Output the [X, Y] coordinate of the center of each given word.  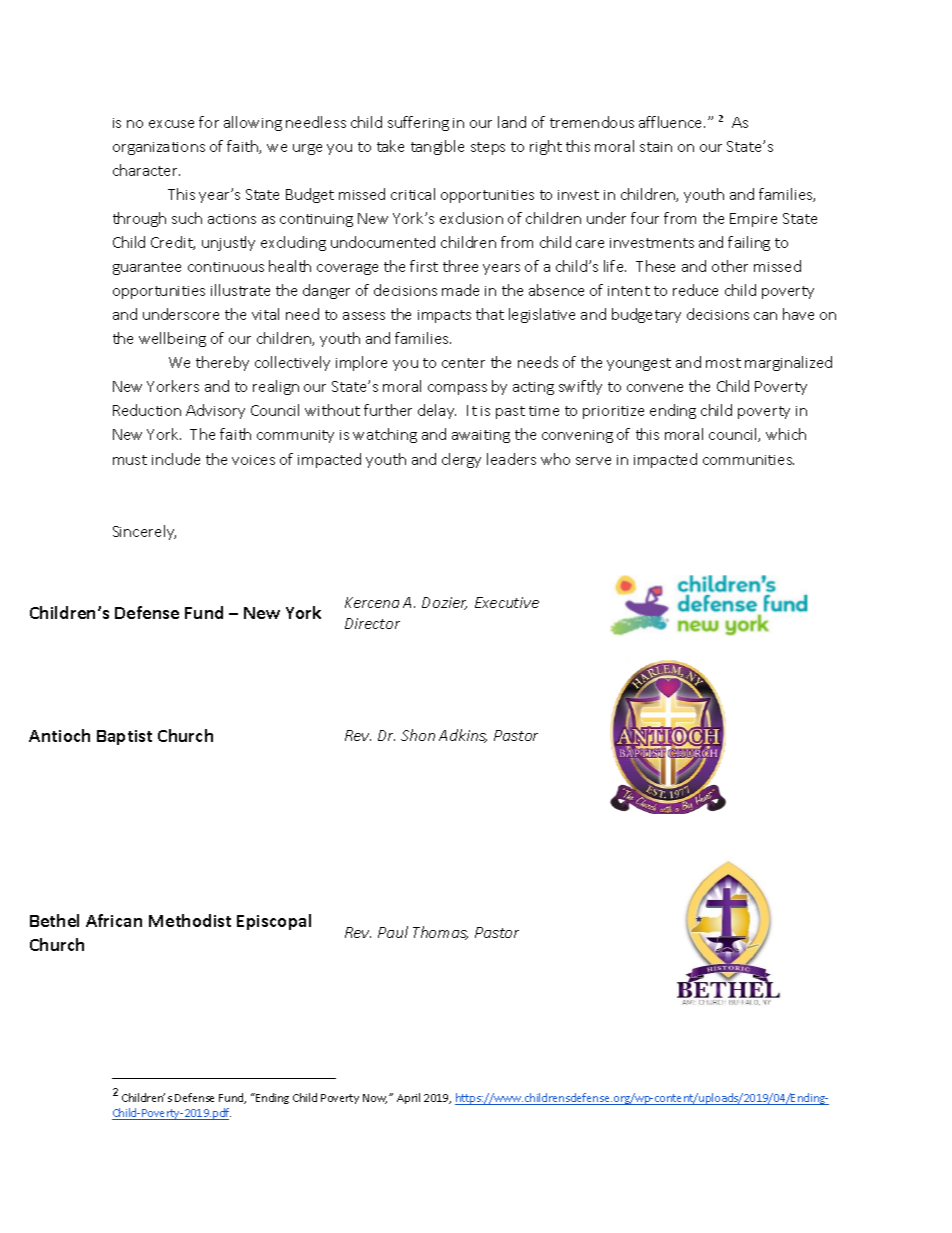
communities [748, 460]
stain [656, 147]
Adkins [463, 736]
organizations [159, 148]
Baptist [124, 737]
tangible [437, 147]
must [130, 460]
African [114, 920]
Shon [418, 735]
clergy [461, 460]
